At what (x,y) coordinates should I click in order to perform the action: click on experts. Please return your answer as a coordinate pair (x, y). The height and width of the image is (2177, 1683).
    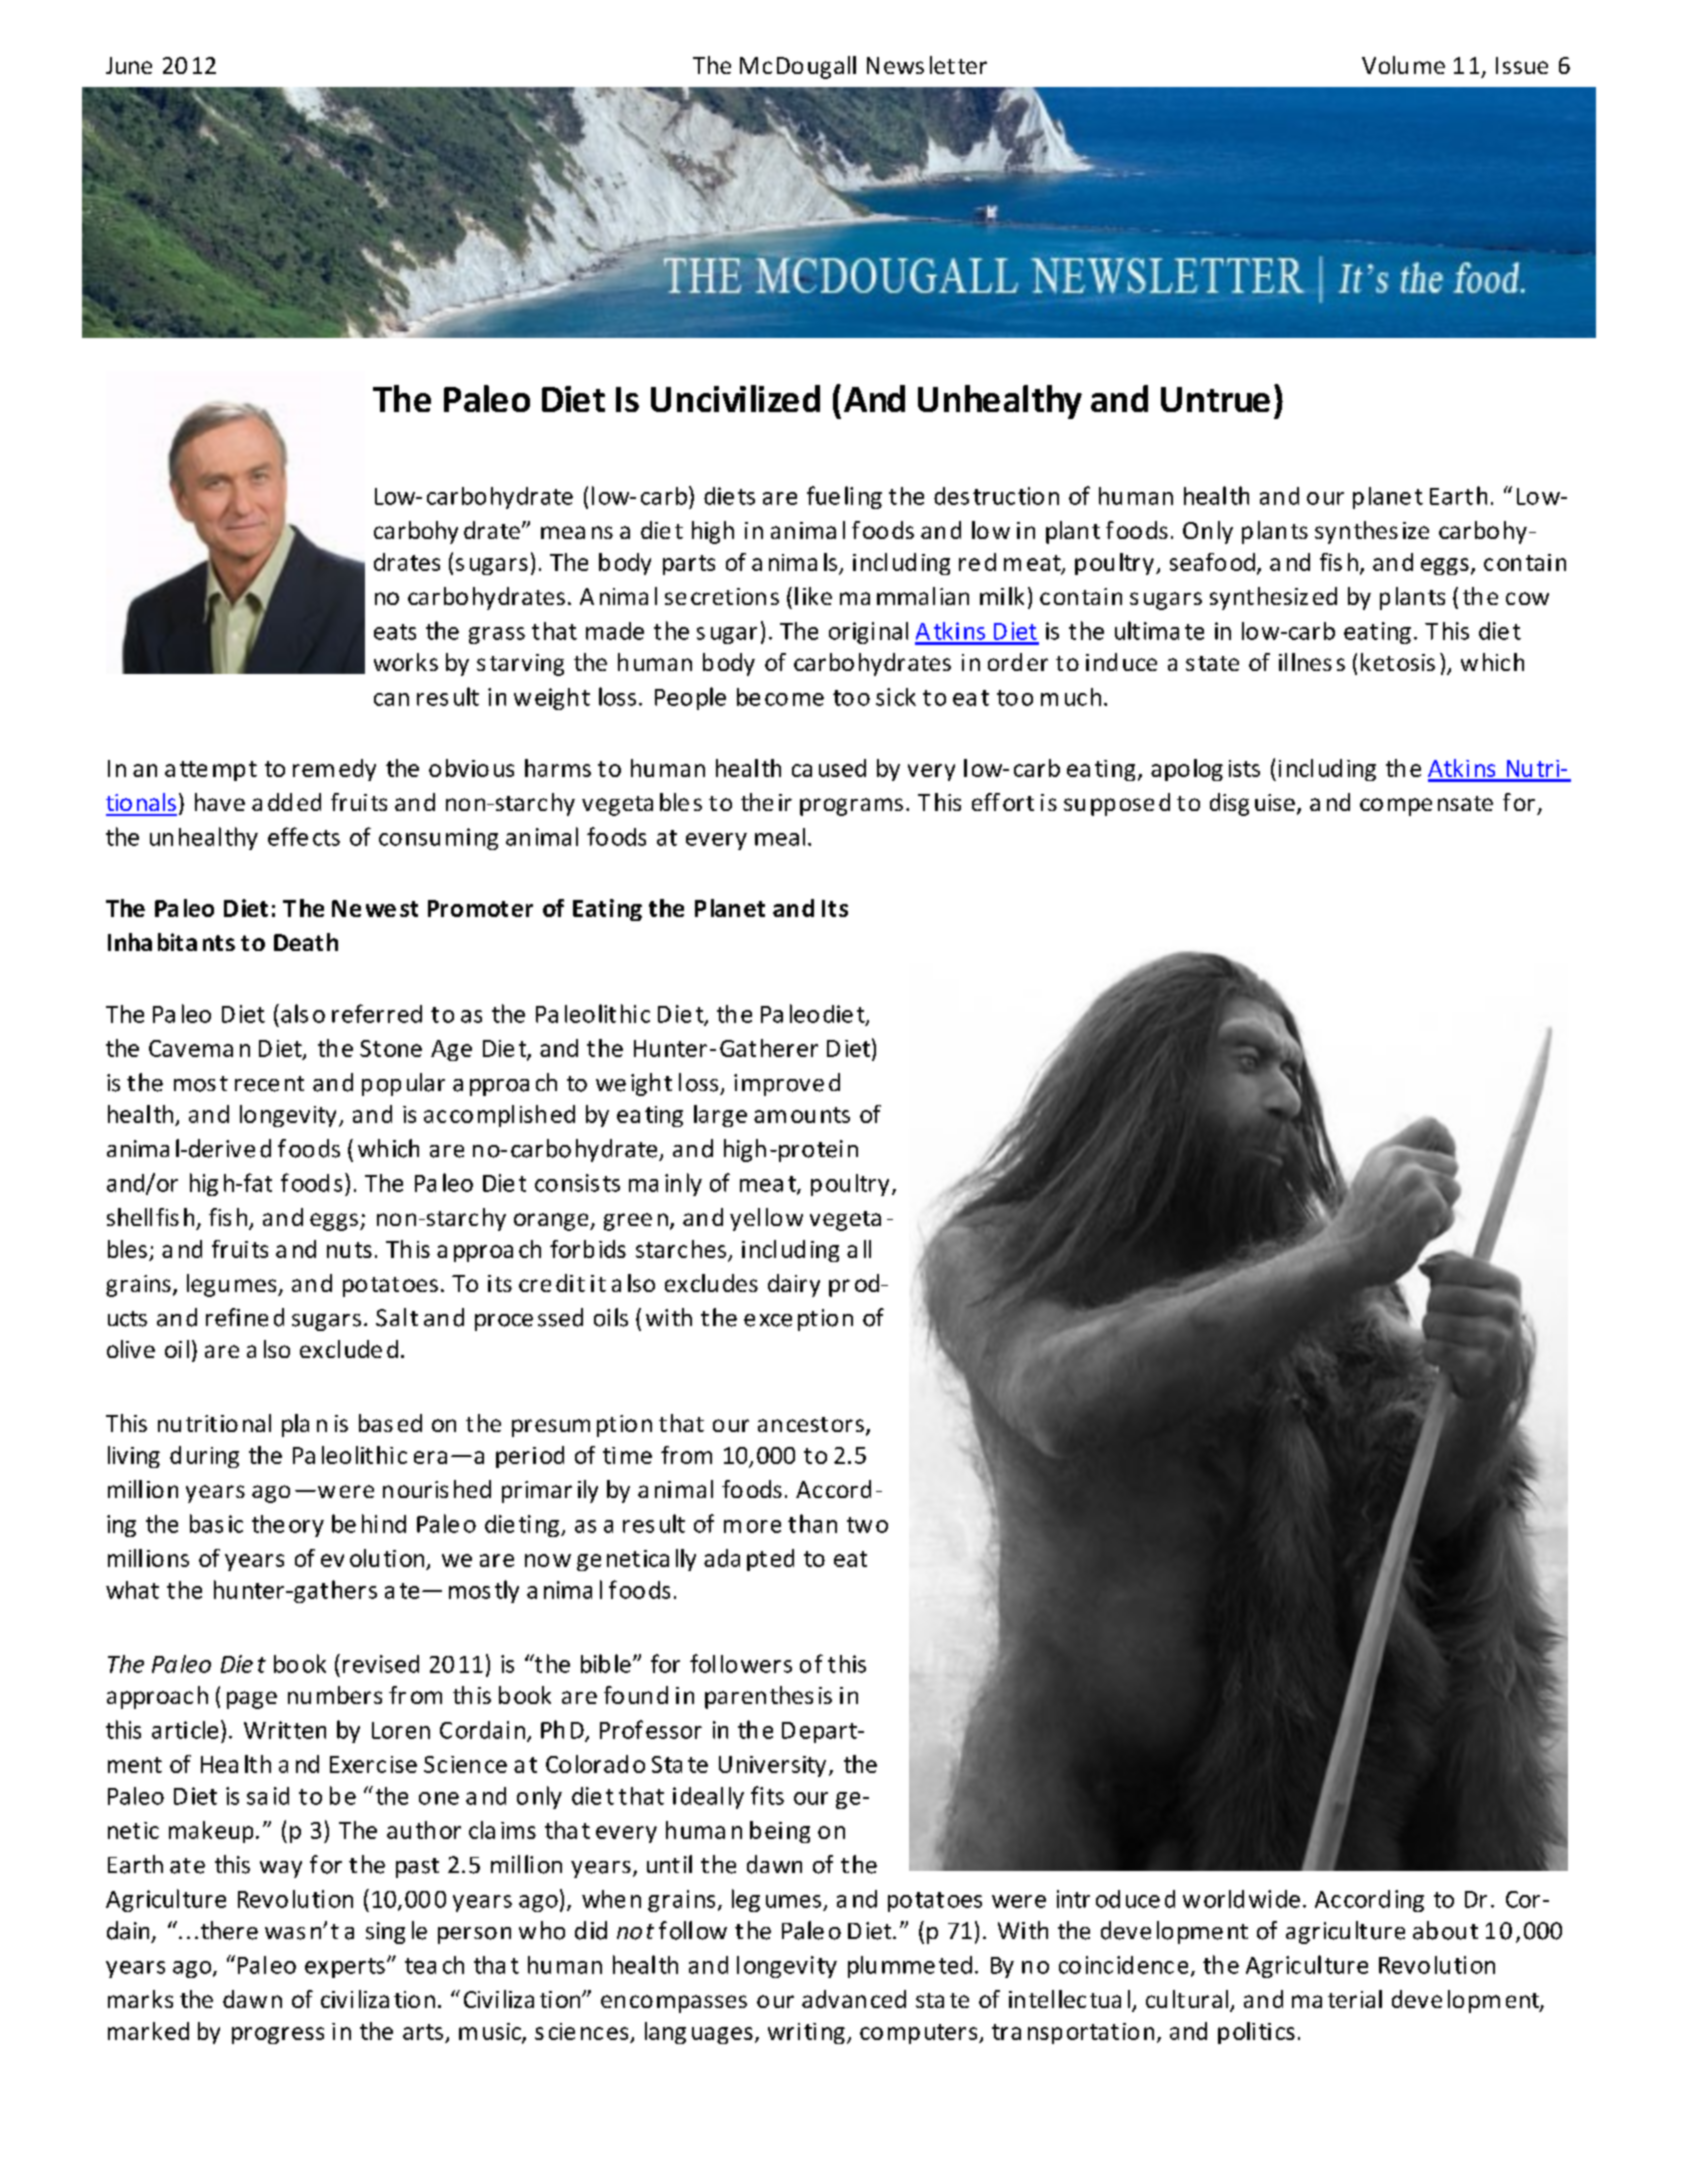
    Looking at the image, I should click on (345, 1968).
